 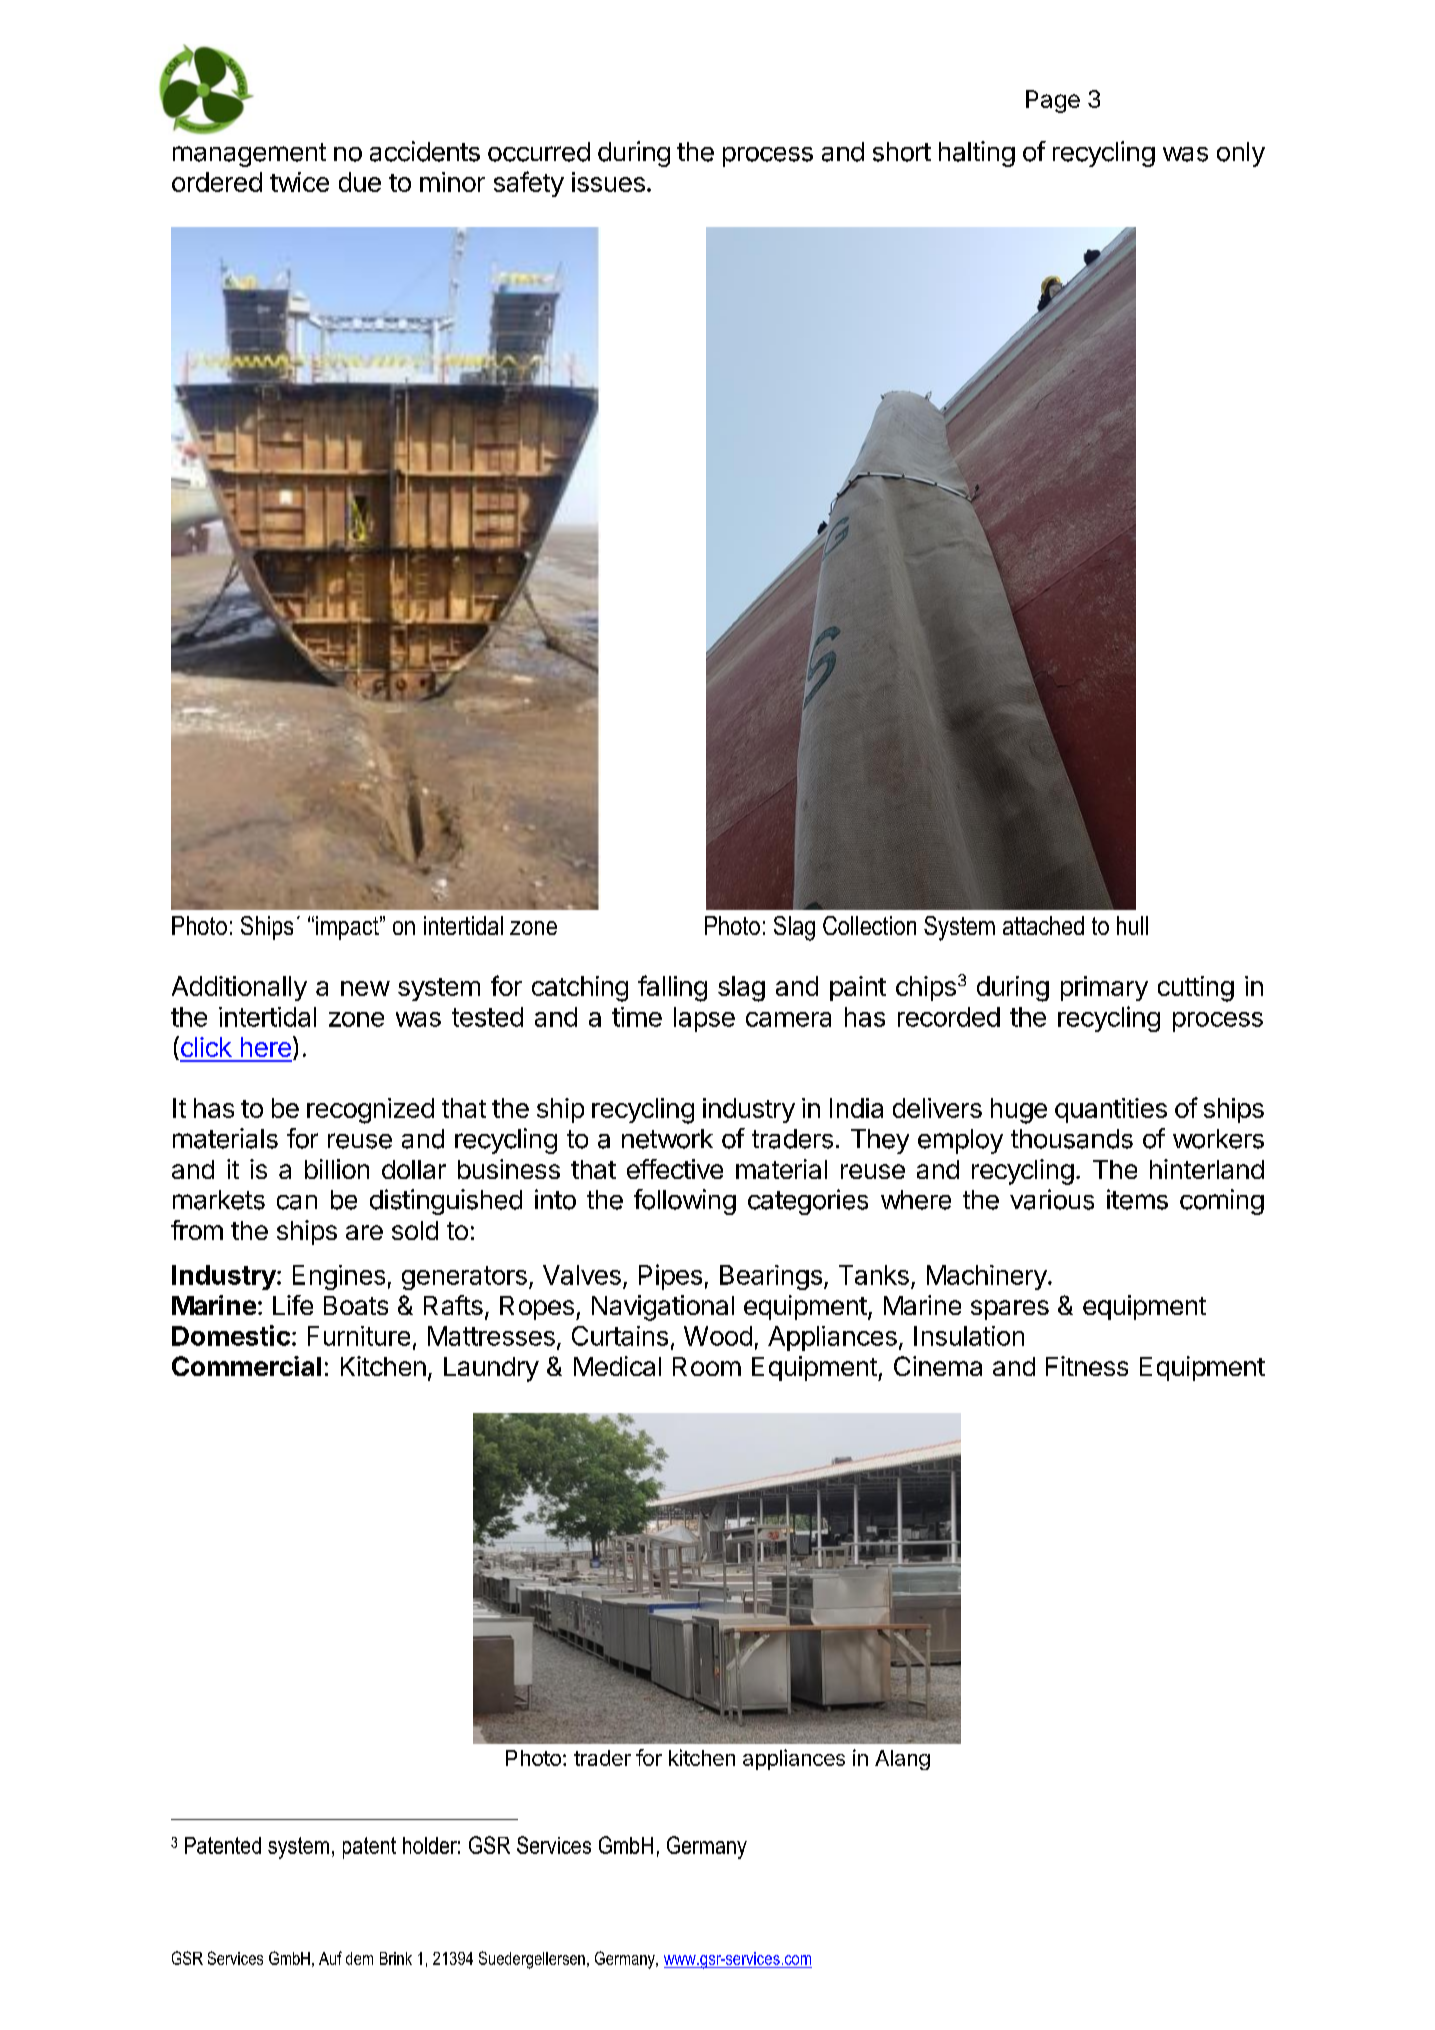 What do you see at coordinates (1053, 101) in the screenshot?
I see `Page` at bounding box center [1053, 101].
